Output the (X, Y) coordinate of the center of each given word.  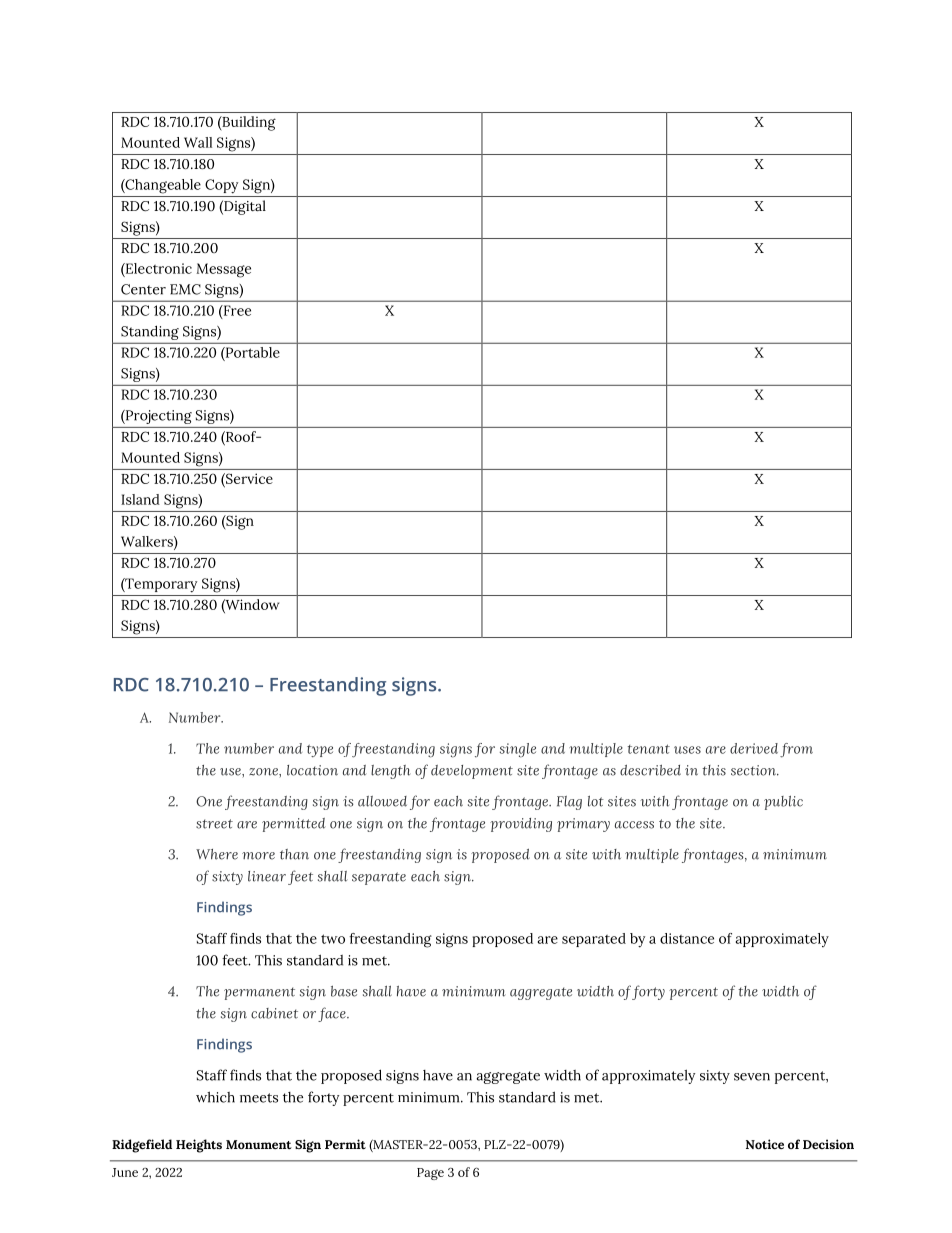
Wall (198, 142)
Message (223, 270)
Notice (765, 1144)
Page (430, 1174)
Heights (199, 1146)
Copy (221, 186)
